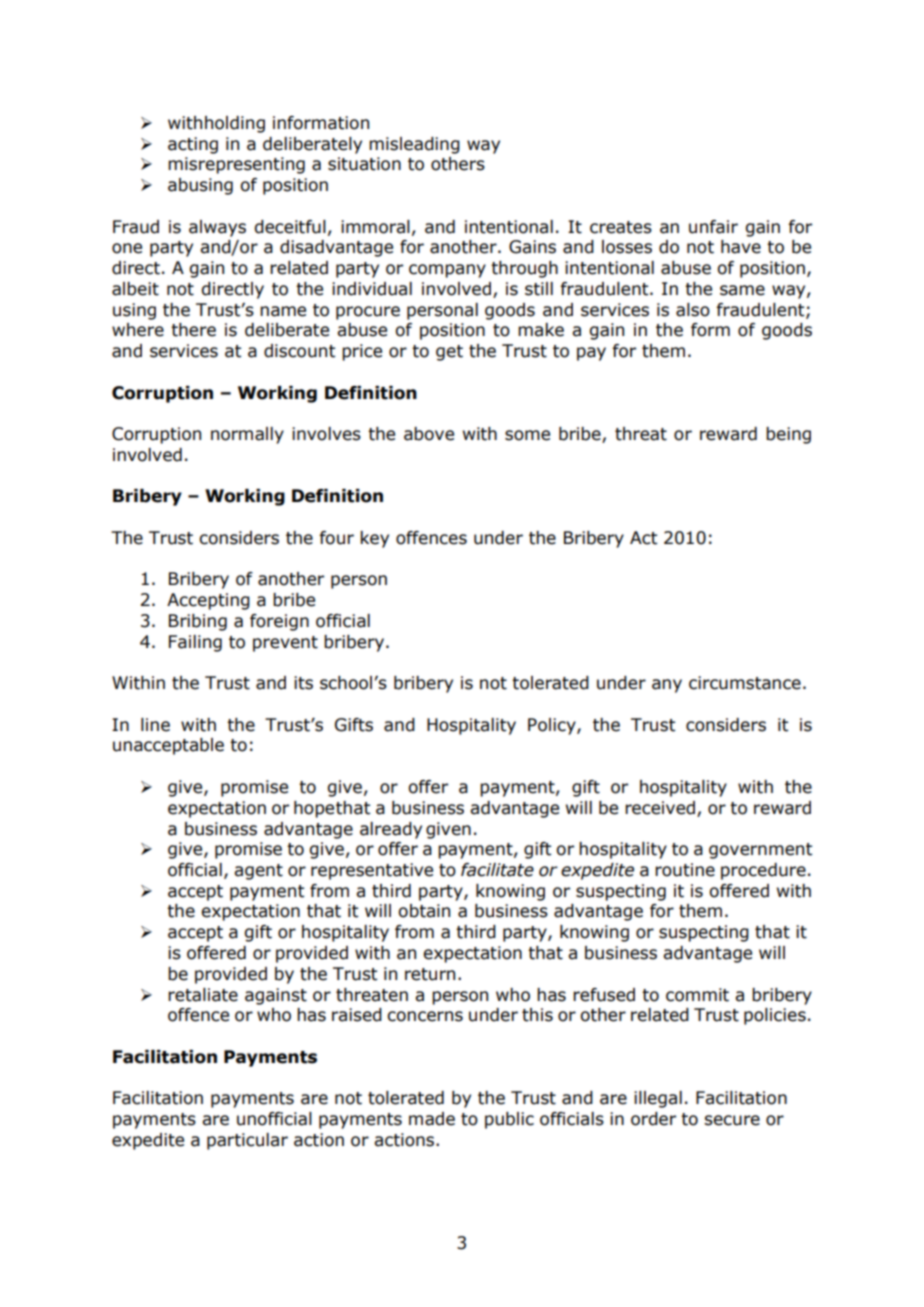  What do you see at coordinates (247, 435) in the screenshot?
I see `normally` at bounding box center [247, 435].
